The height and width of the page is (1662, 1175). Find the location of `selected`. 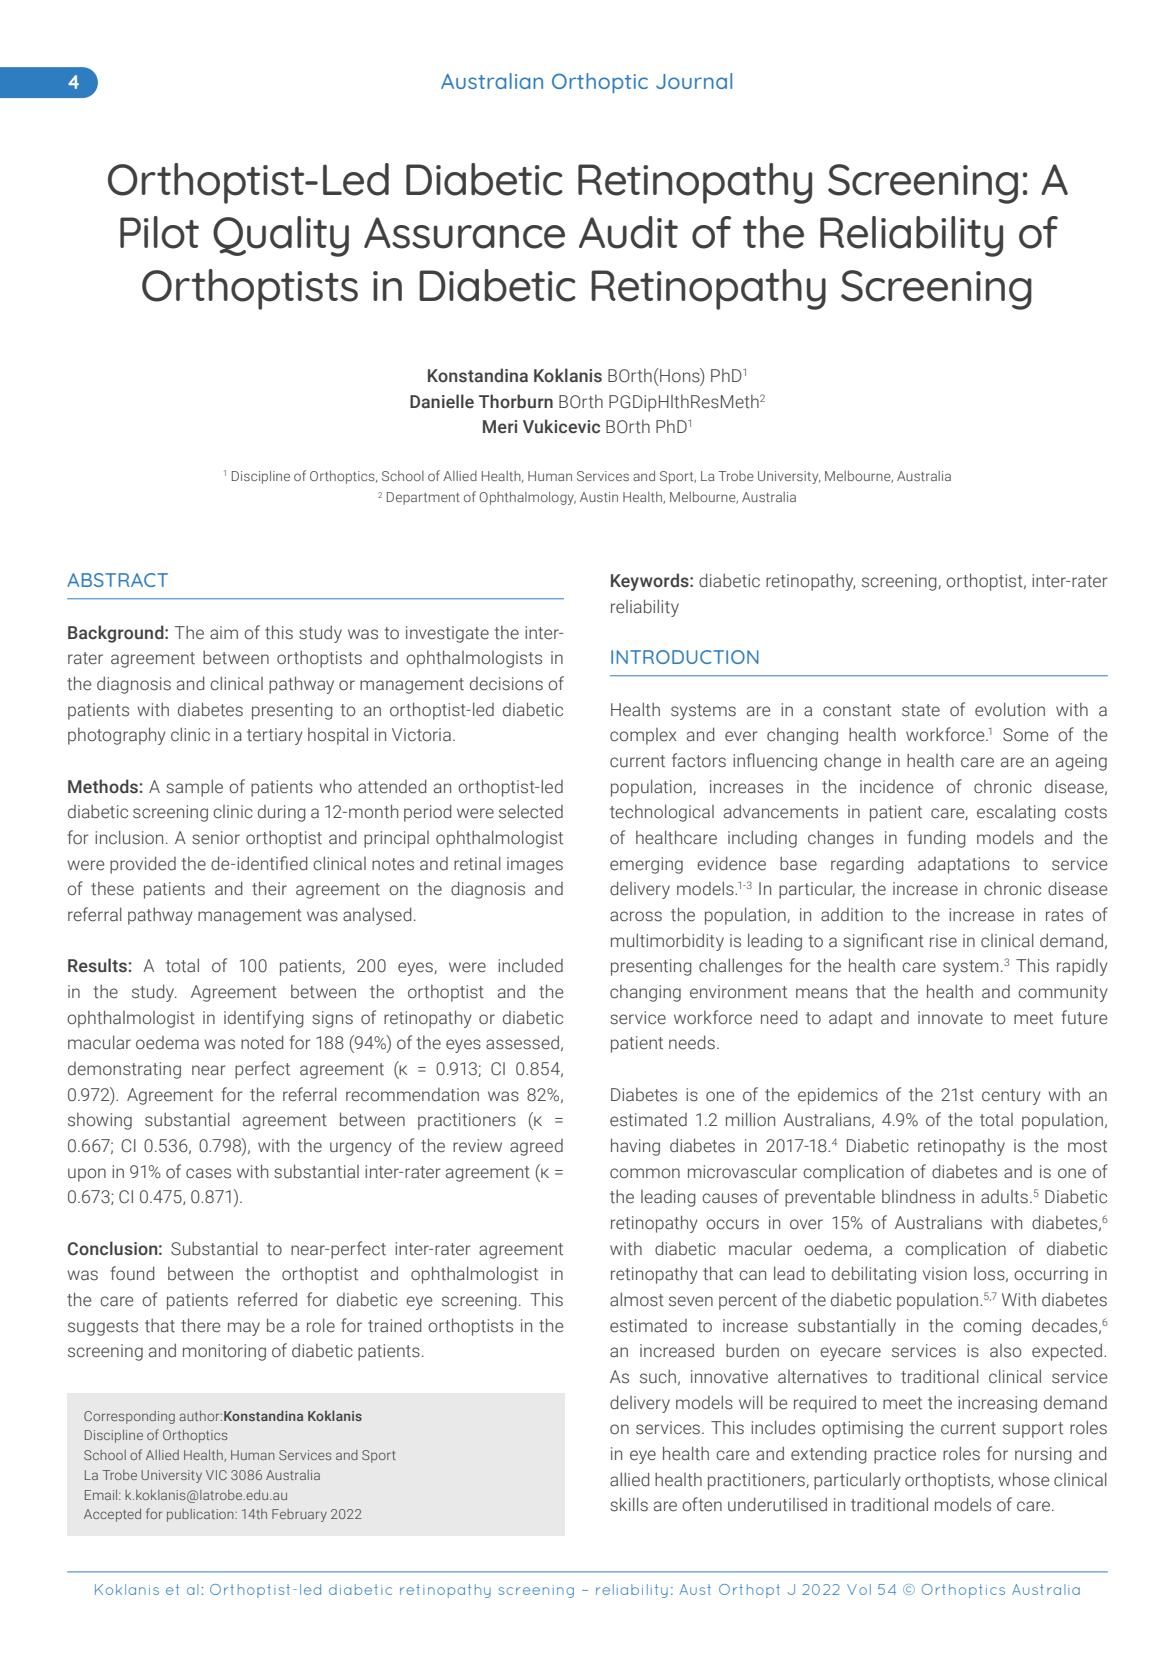

selected is located at coordinates (531, 811).
